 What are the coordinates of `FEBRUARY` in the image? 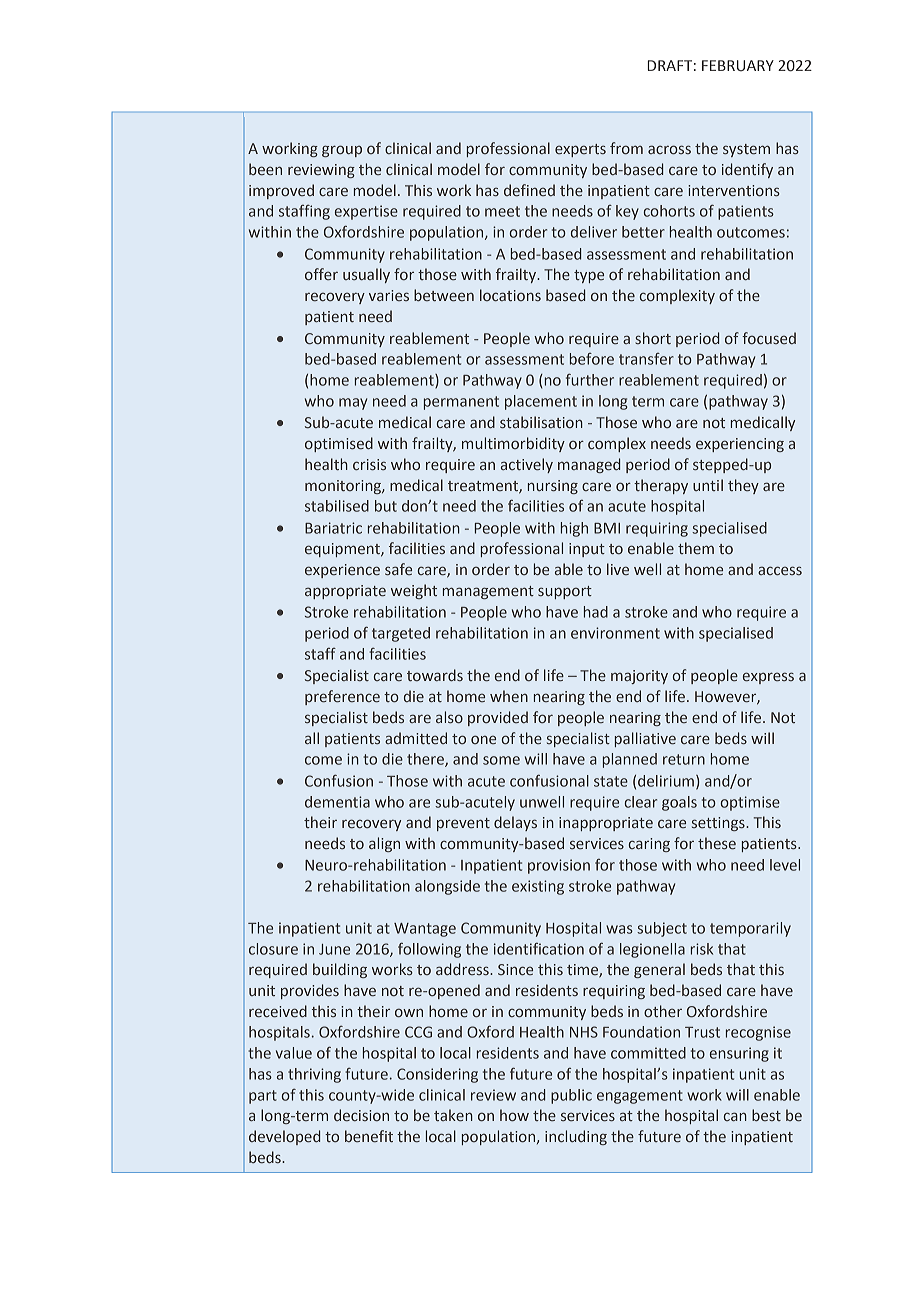 It's located at (738, 66).
